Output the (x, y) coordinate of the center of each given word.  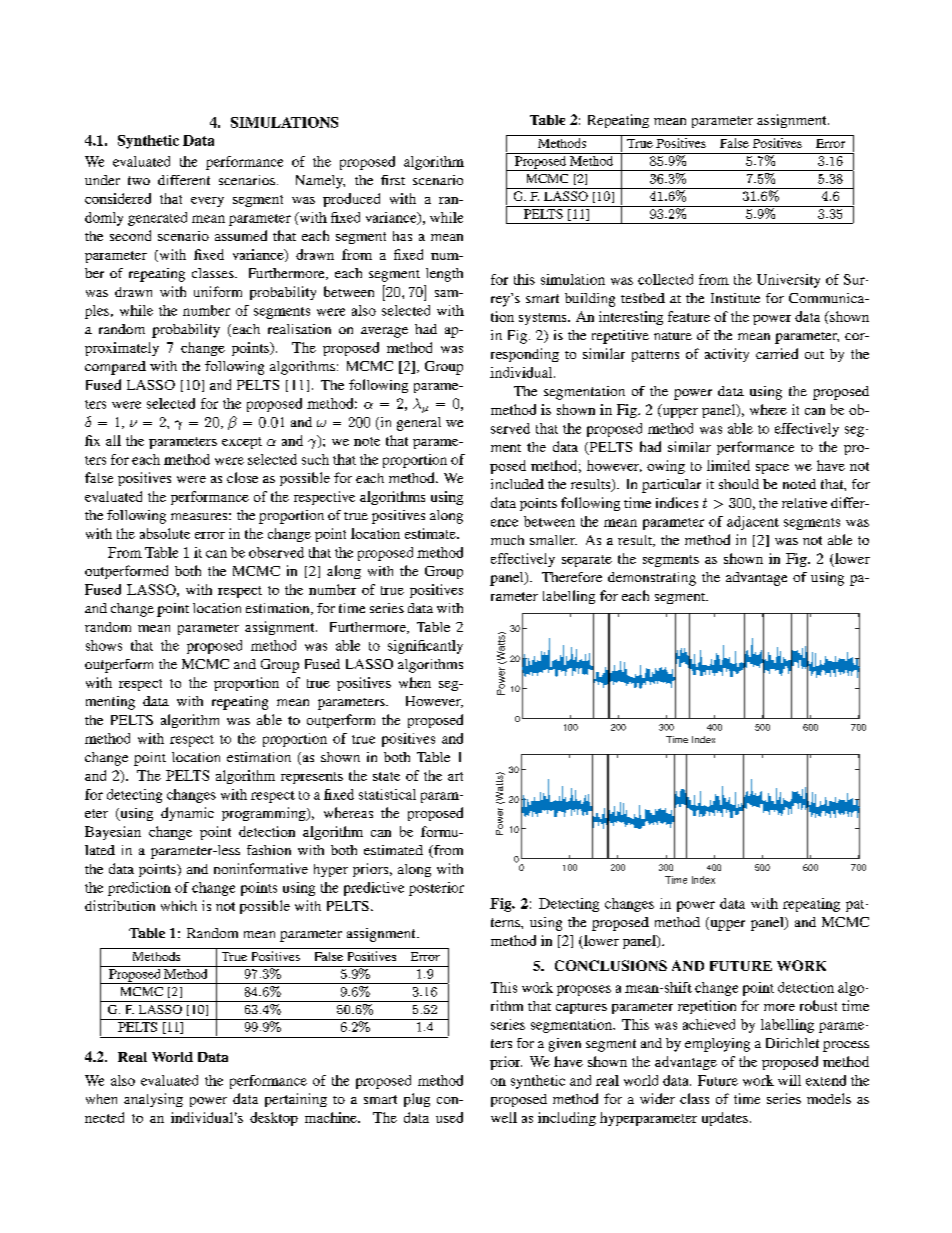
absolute (165, 533)
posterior (436, 889)
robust (818, 1005)
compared (115, 368)
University (788, 281)
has (402, 236)
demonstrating (652, 579)
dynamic (187, 814)
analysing (153, 1100)
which (179, 905)
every (207, 202)
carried (777, 353)
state (386, 776)
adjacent (753, 523)
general (419, 424)
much (507, 540)
